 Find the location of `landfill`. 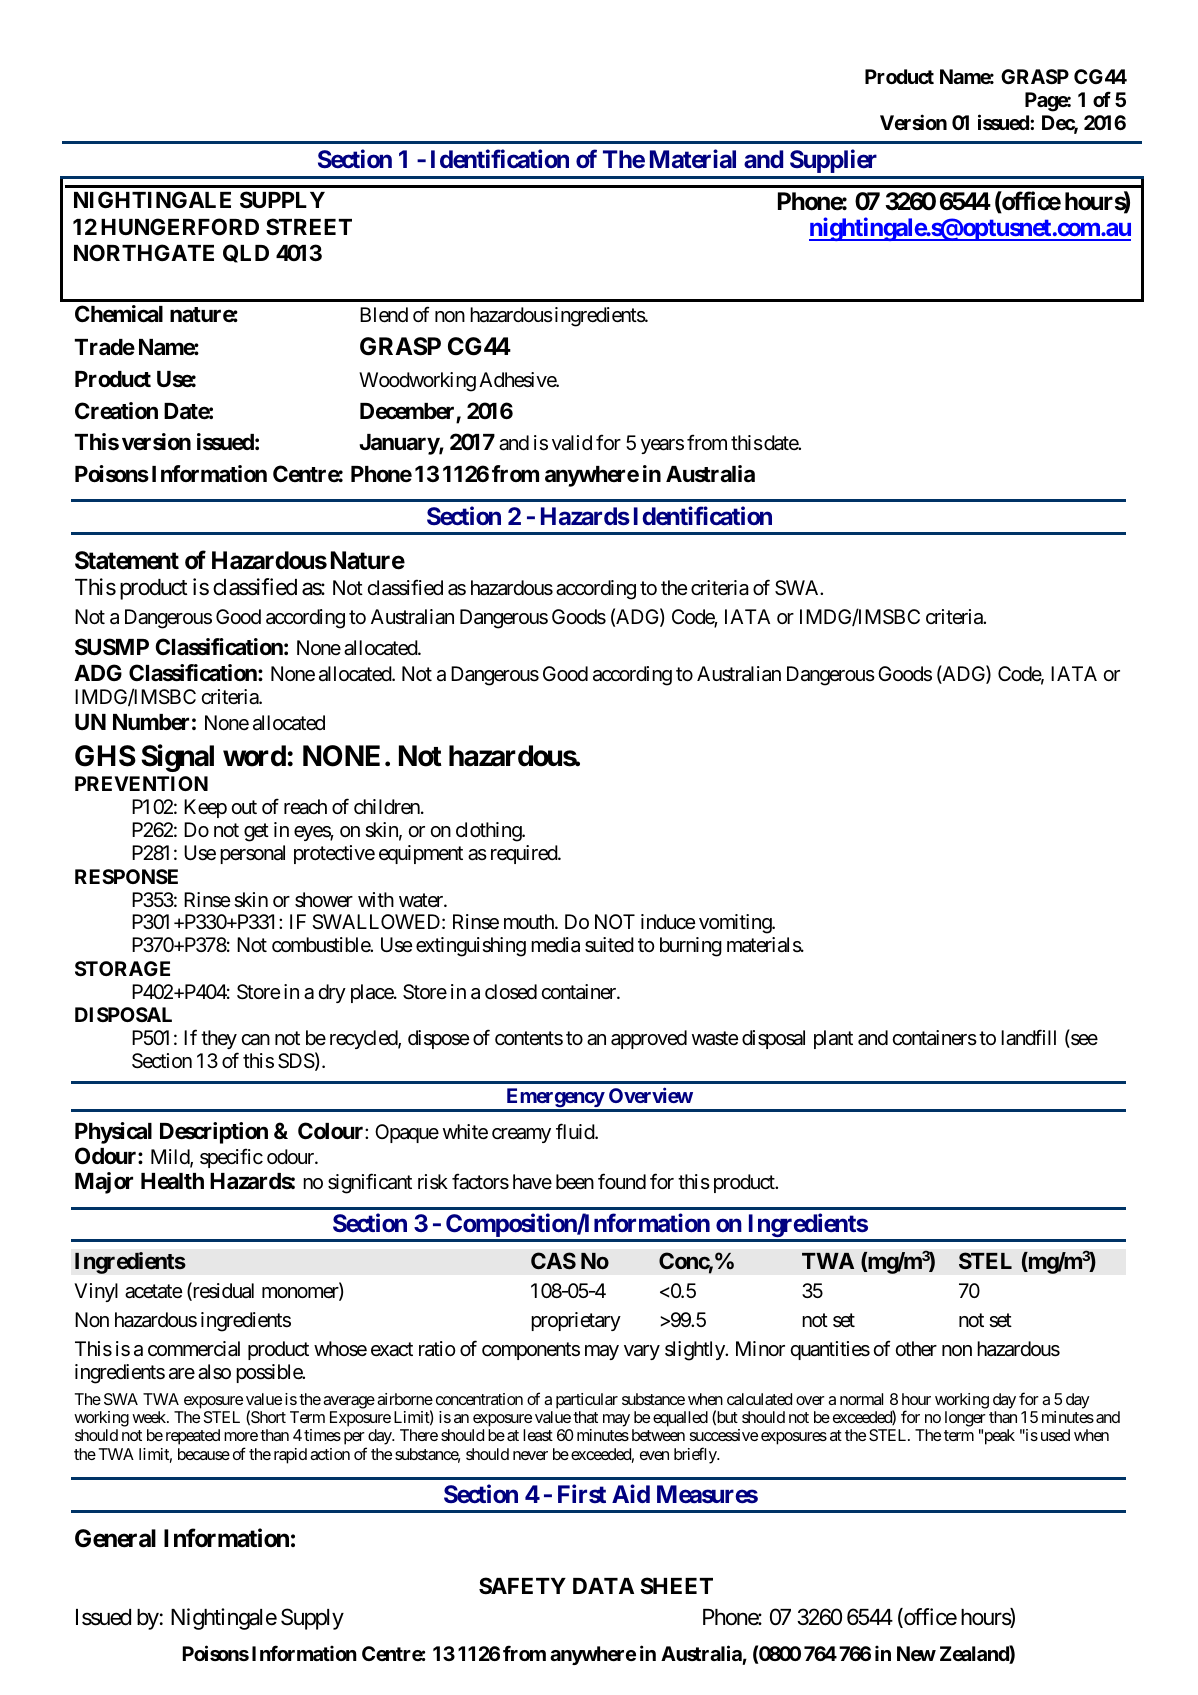

landfill is located at coordinates (1028, 1038).
